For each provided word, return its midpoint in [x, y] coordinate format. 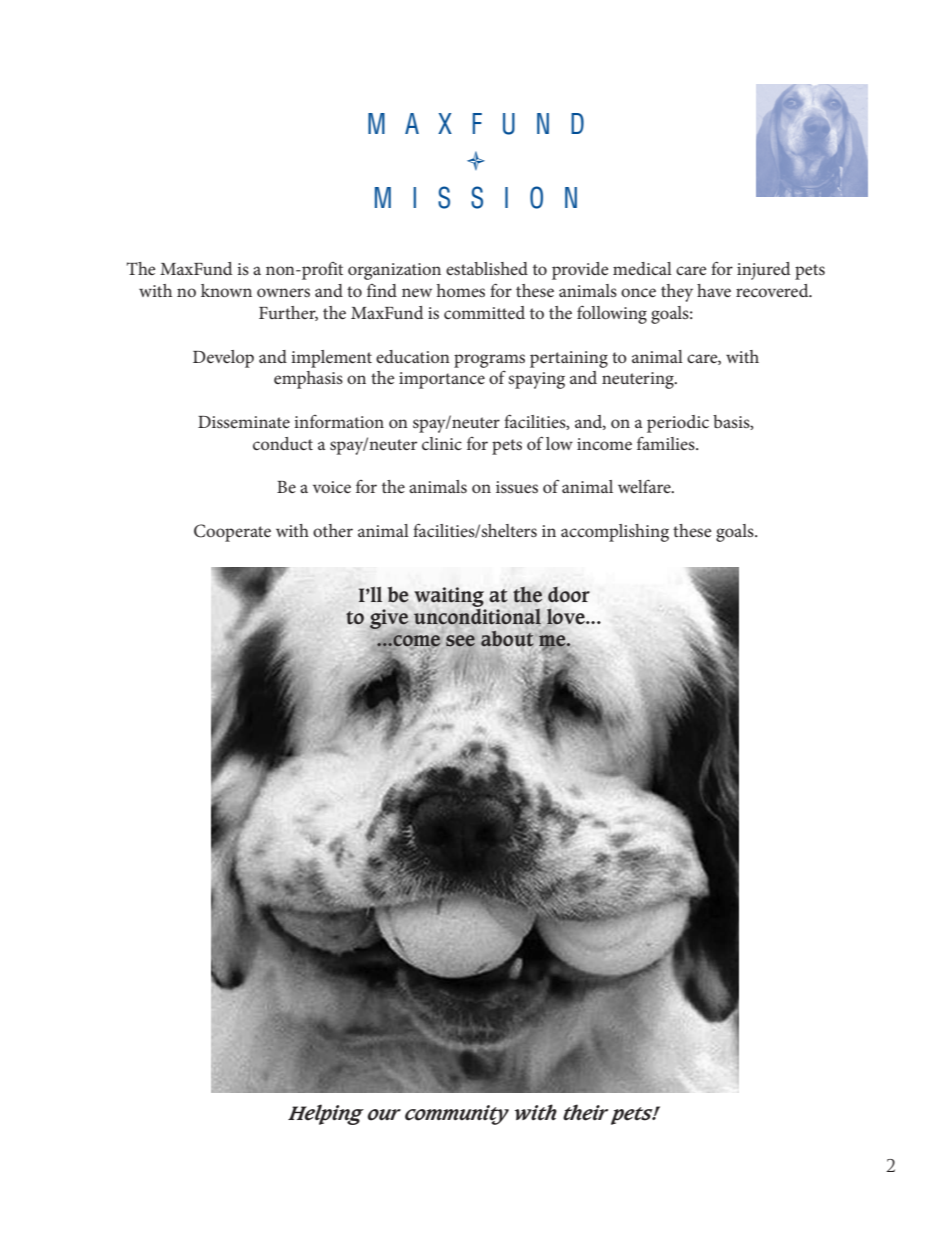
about [507, 639]
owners [283, 292]
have [714, 290]
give [389, 619]
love [566, 617]
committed [484, 312]
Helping [326, 1114]
